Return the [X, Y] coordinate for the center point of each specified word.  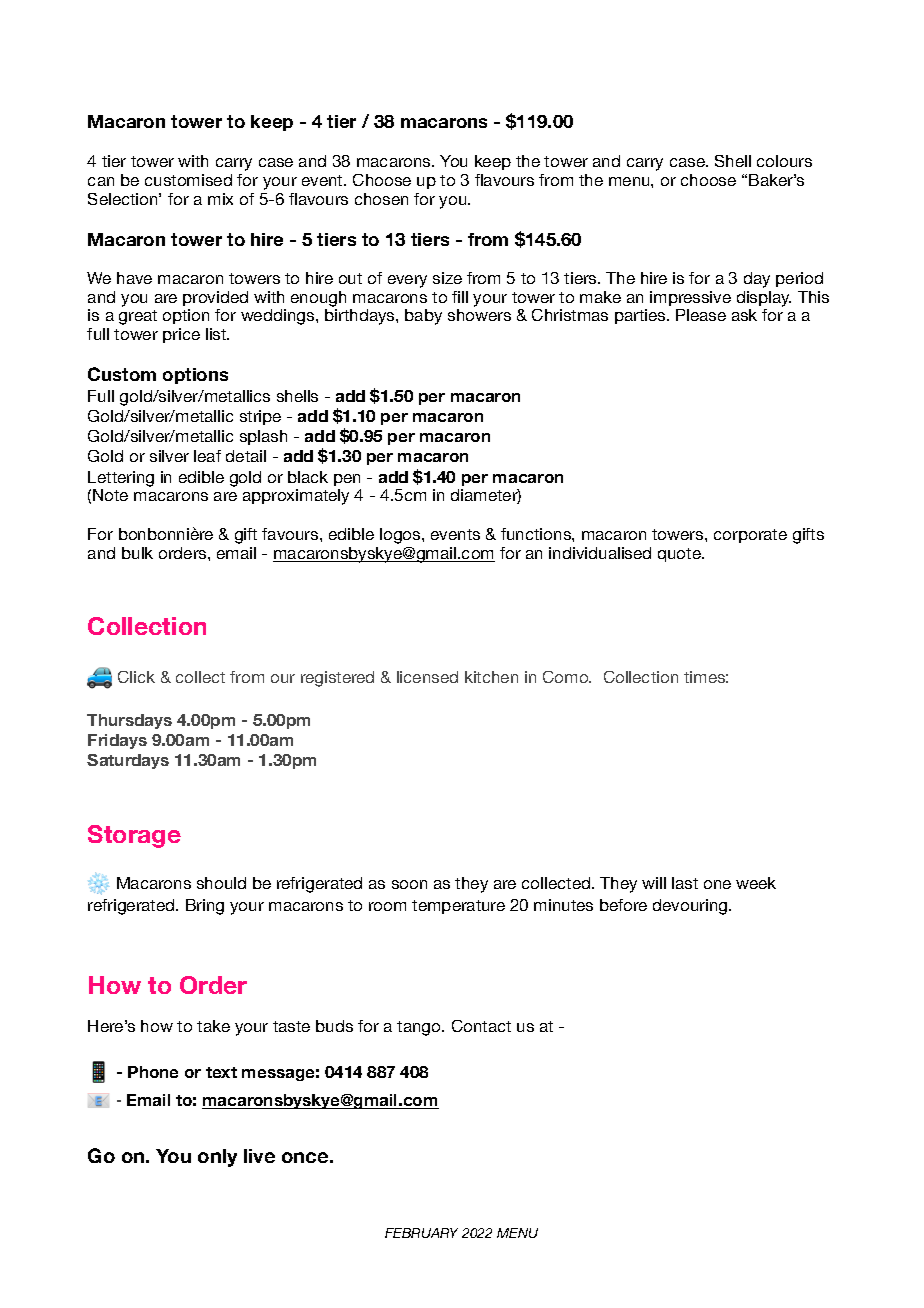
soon [409, 884]
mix [220, 199]
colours [784, 161]
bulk [137, 553]
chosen [381, 199]
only [217, 1158]
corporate [750, 536]
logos [401, 536]
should [221, 883]
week [756, 883]
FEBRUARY [421, 1233]
